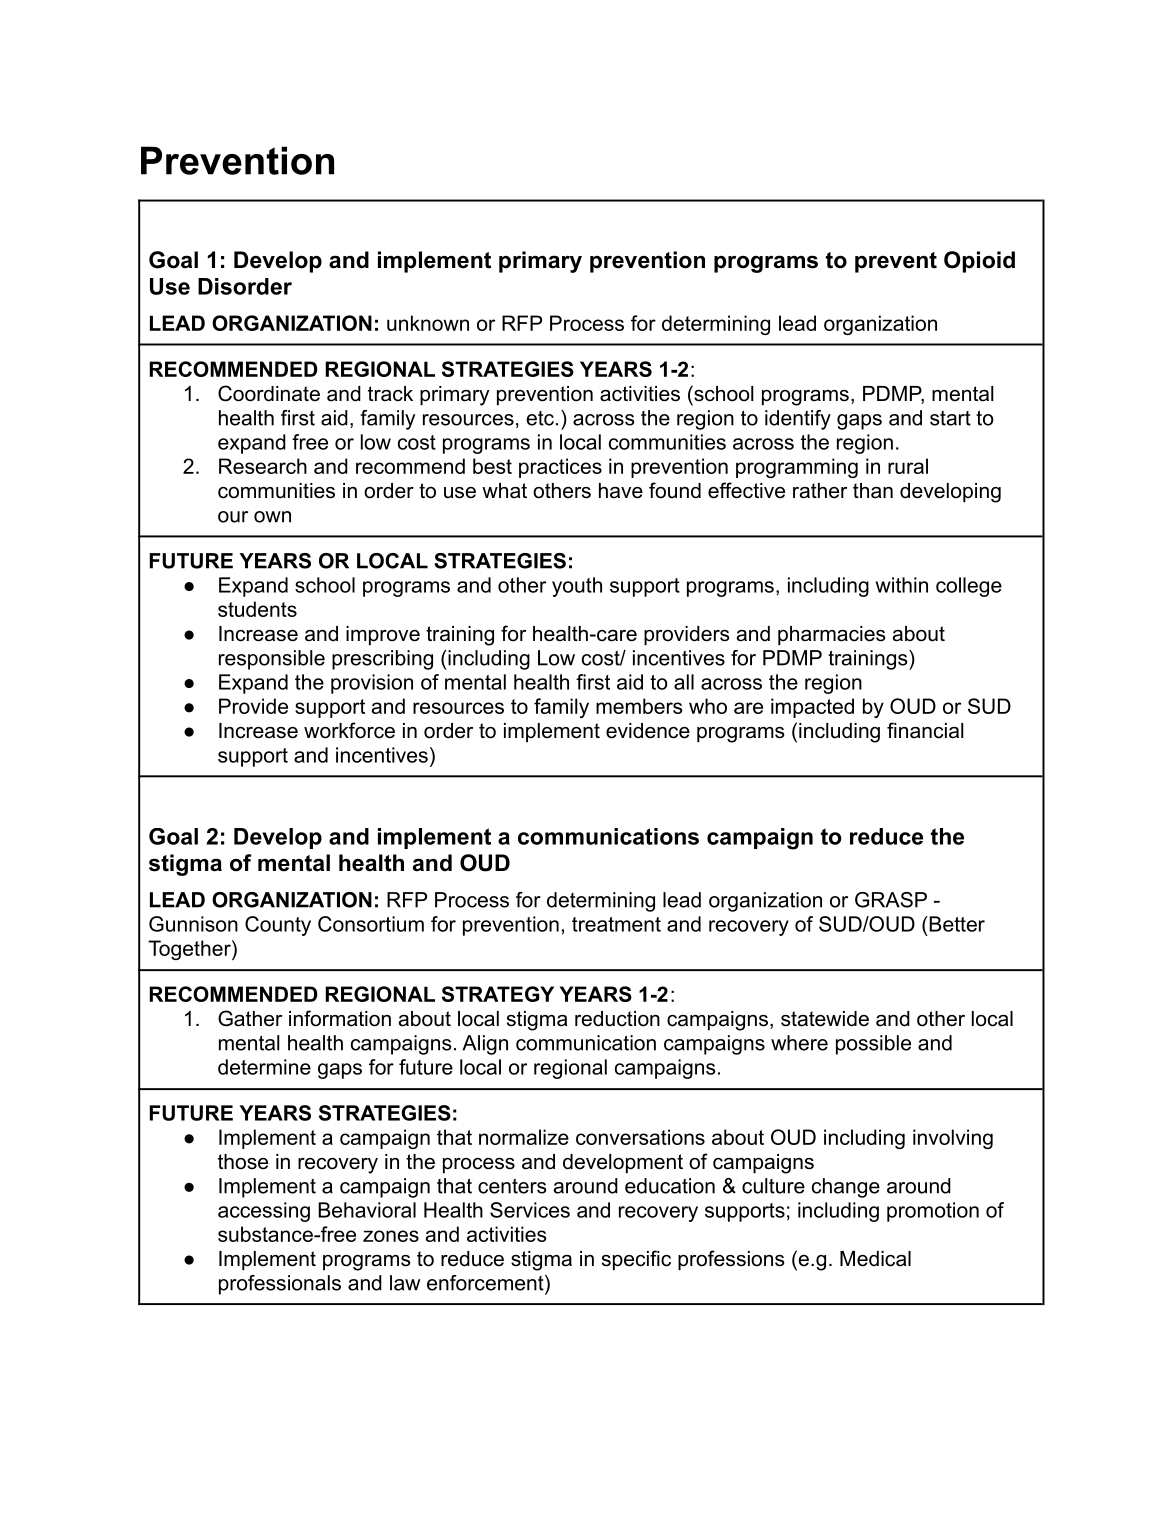  What do you see at coordinates (875, 1259) in the screenshot?
I see `Medical` at bounding box center [875, 1259].
